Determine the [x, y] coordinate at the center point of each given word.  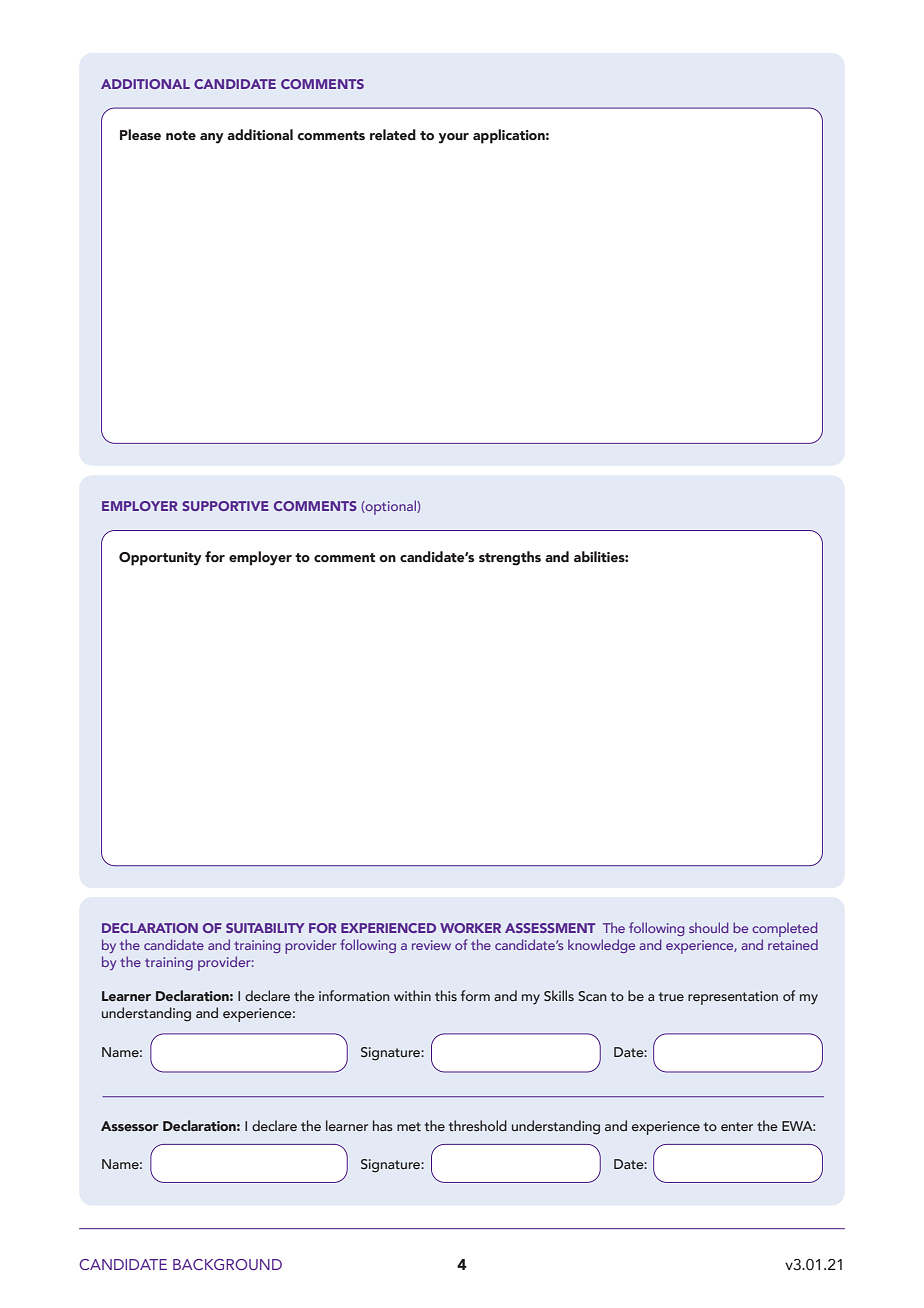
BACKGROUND [227, 1264]
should [708, 927]
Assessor [130, 1126]
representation [733, 998]
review [431, 945]
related [393, 135]
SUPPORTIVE [225, 506]
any [212, 138]
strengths [510, 558]
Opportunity [160, 559]
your [454, 138]
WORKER [470, 928]
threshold [478, 1125]
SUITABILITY [265, 928]
